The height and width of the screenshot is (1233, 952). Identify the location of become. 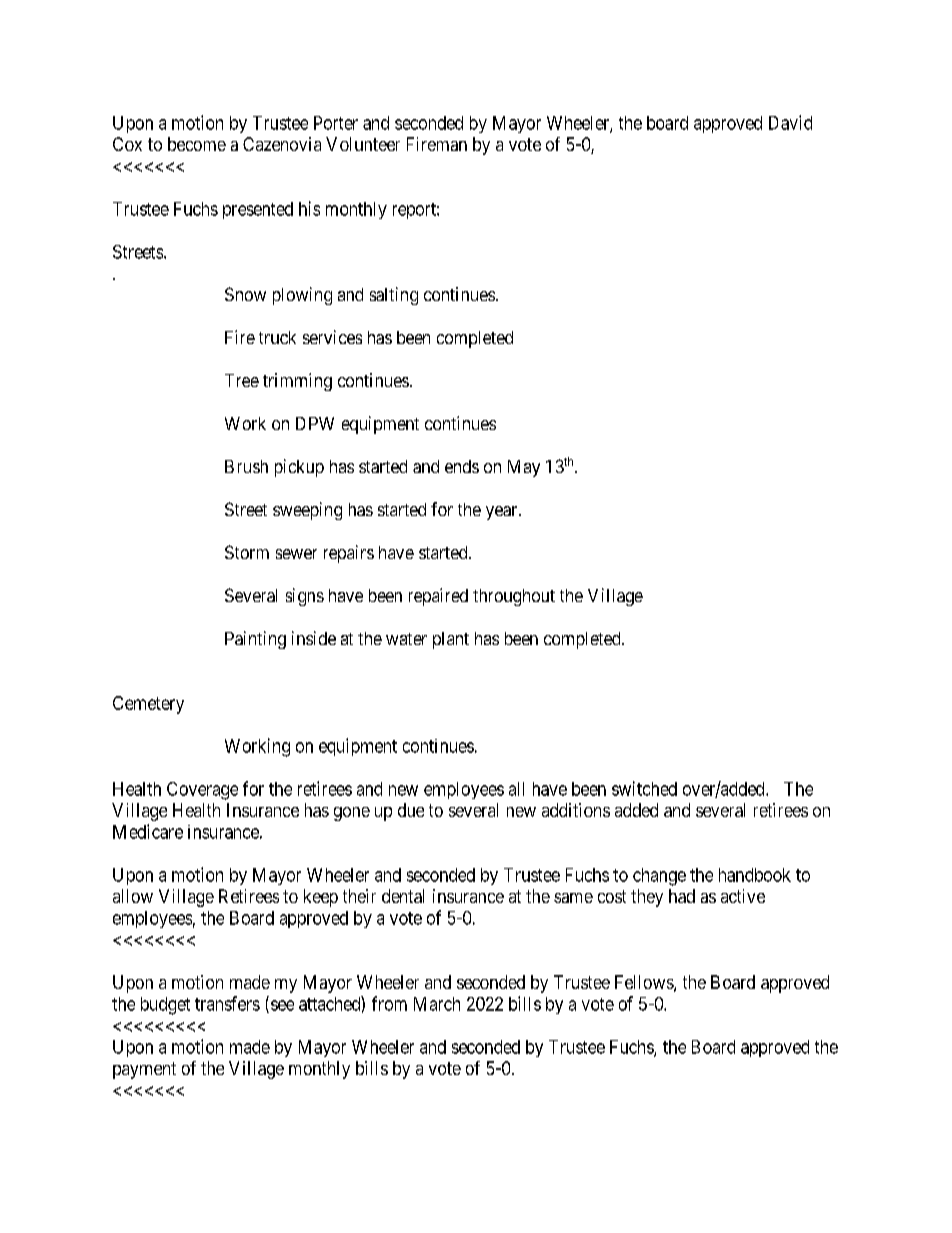
(197, 144).
